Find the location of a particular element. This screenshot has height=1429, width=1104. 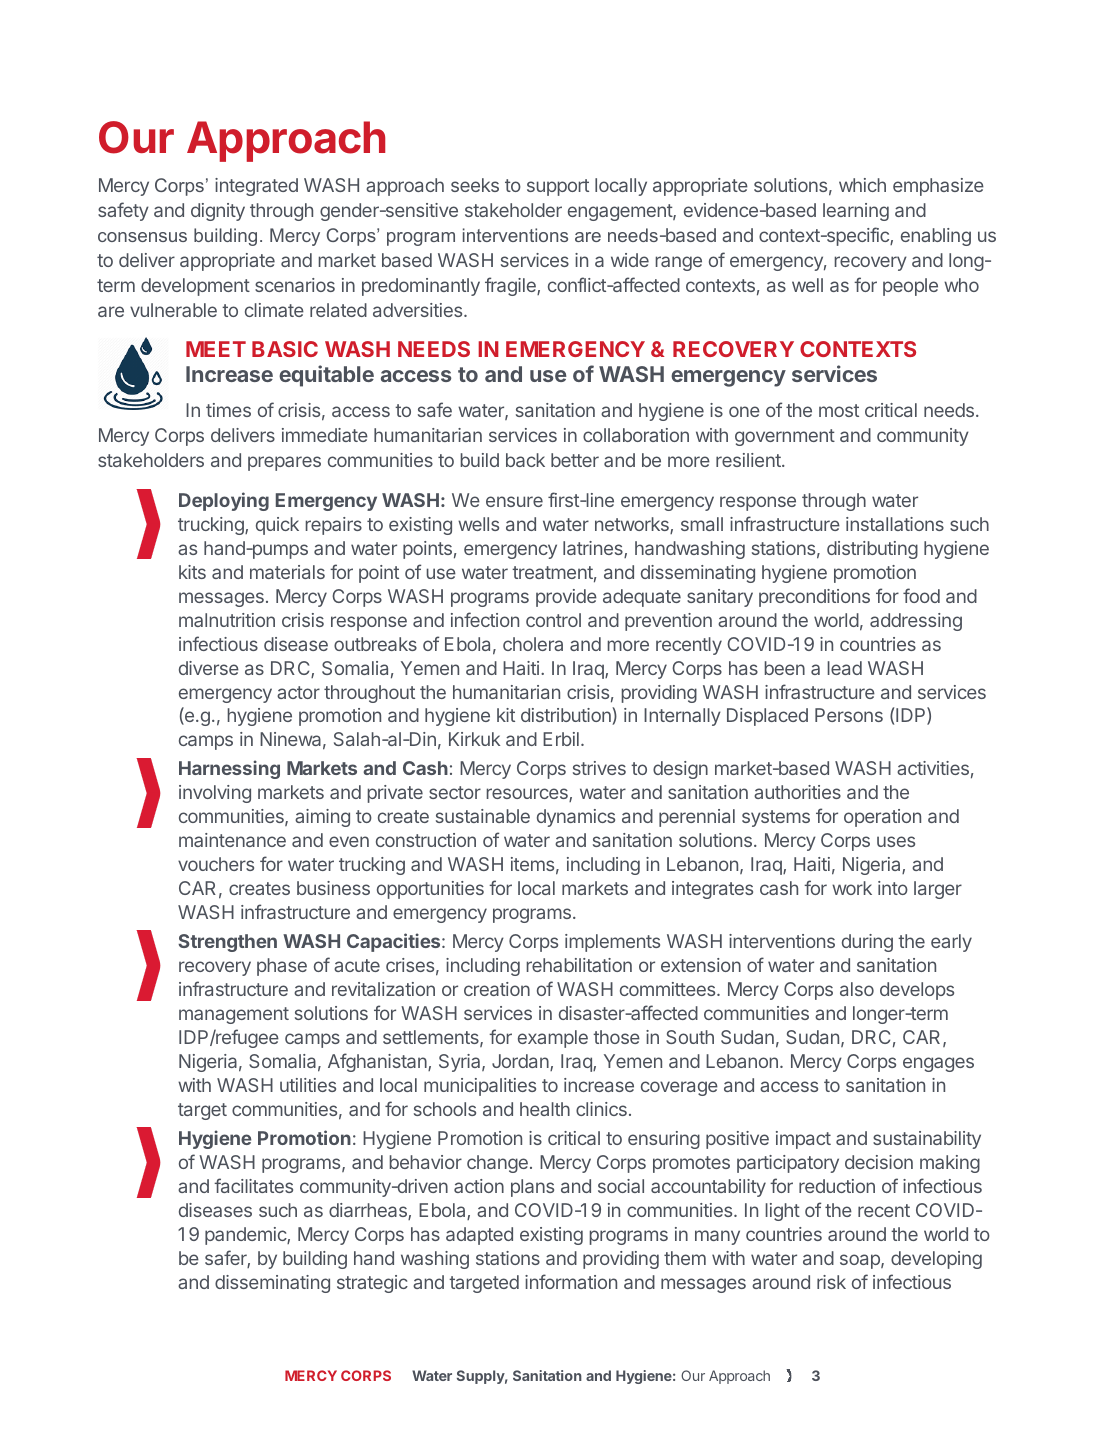

also is located at coordinates (857, 989).
